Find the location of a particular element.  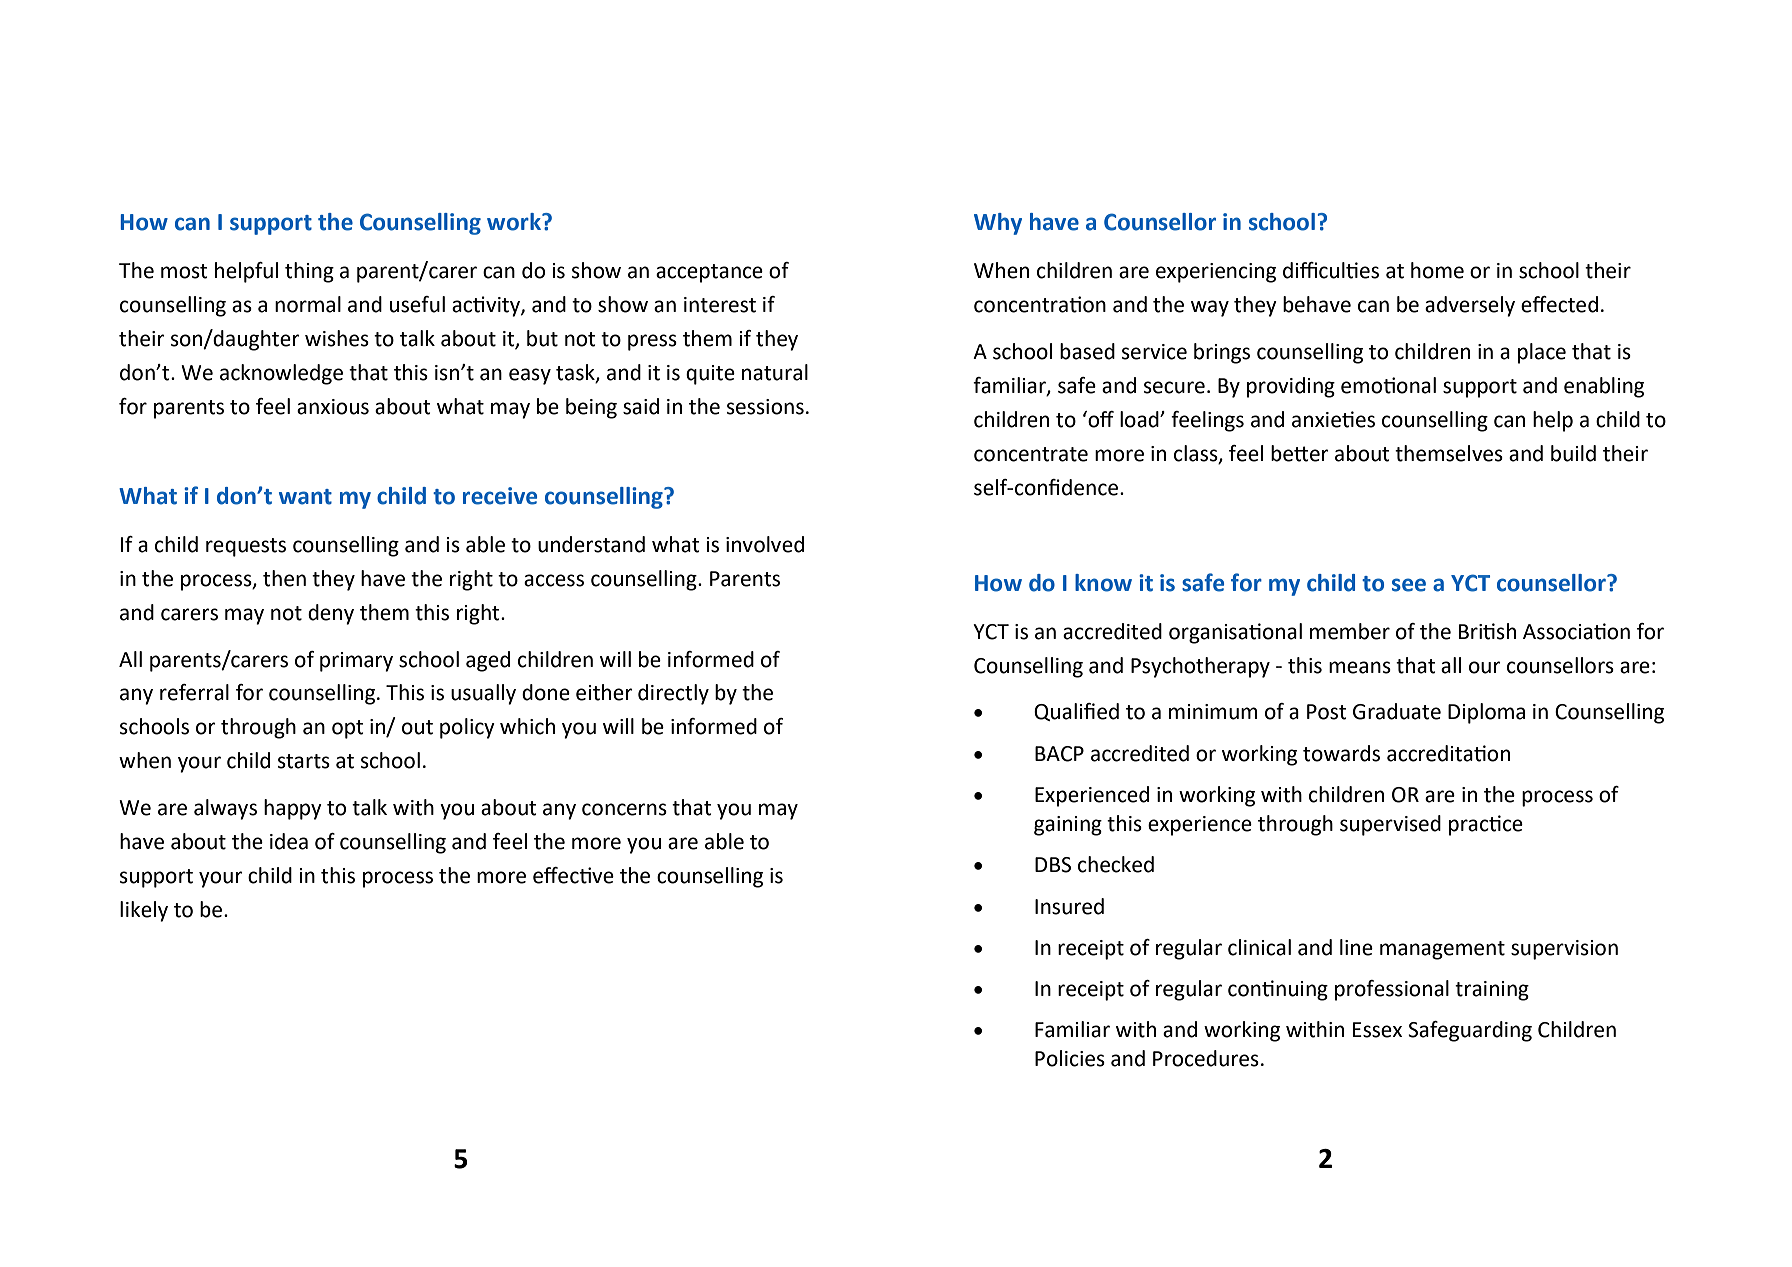

idea is located at coordinates (289, 841).
